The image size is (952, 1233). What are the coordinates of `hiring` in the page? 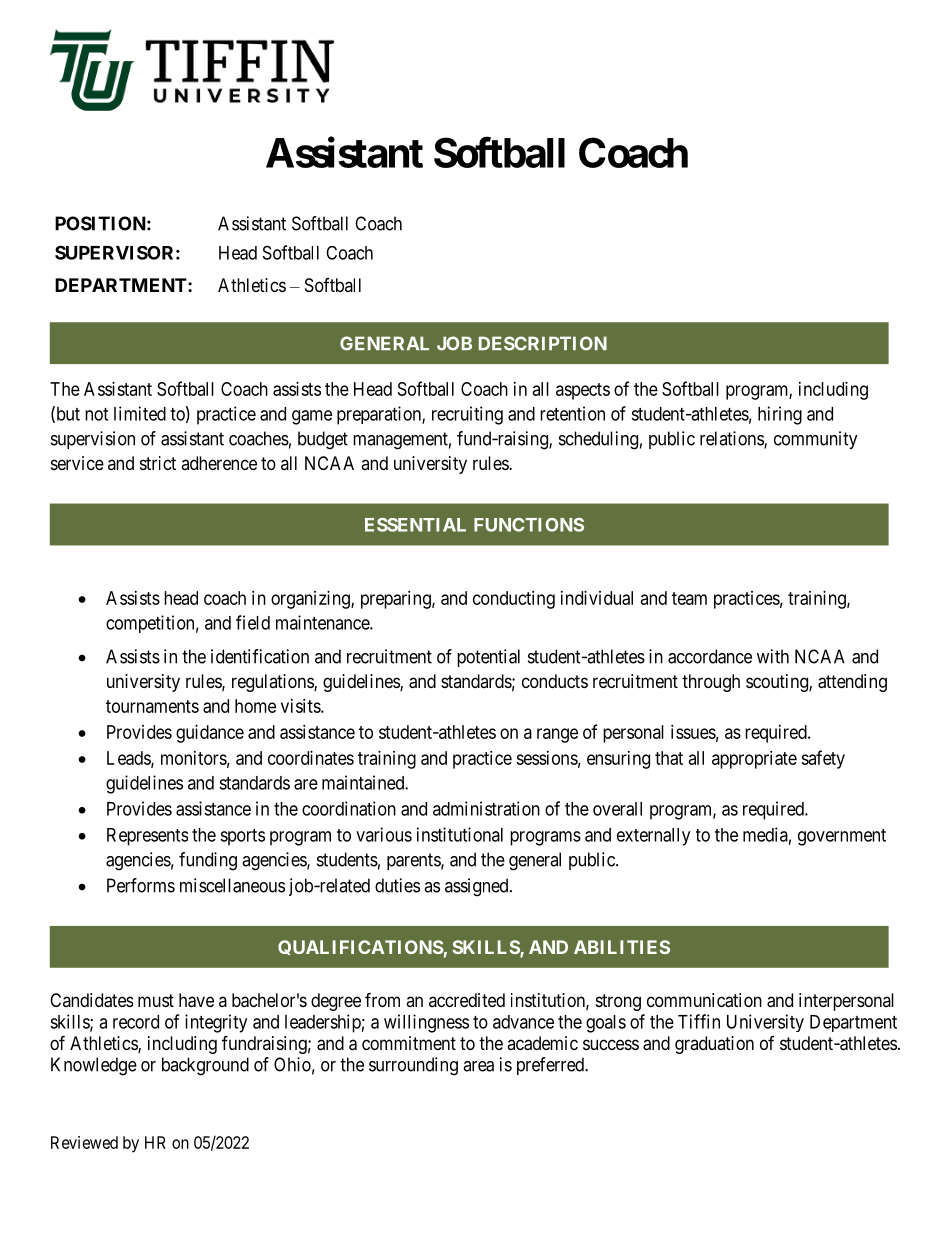 It's located at (780, 415).
